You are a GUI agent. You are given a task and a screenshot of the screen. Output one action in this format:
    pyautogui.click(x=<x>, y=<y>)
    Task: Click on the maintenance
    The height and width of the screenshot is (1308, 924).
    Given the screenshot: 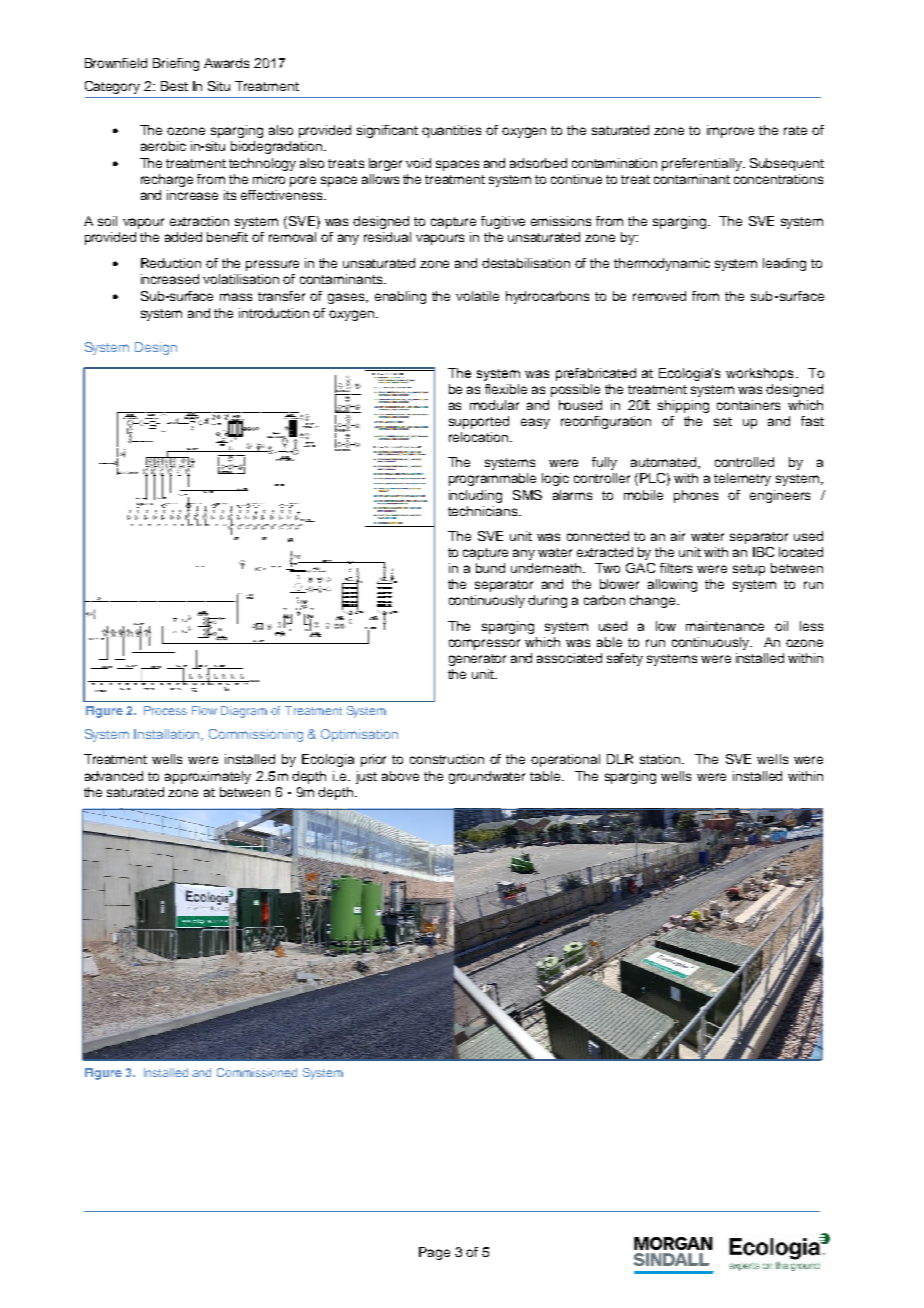 What is the action you would take?
    pyautogui.click(x=725, y=626)
